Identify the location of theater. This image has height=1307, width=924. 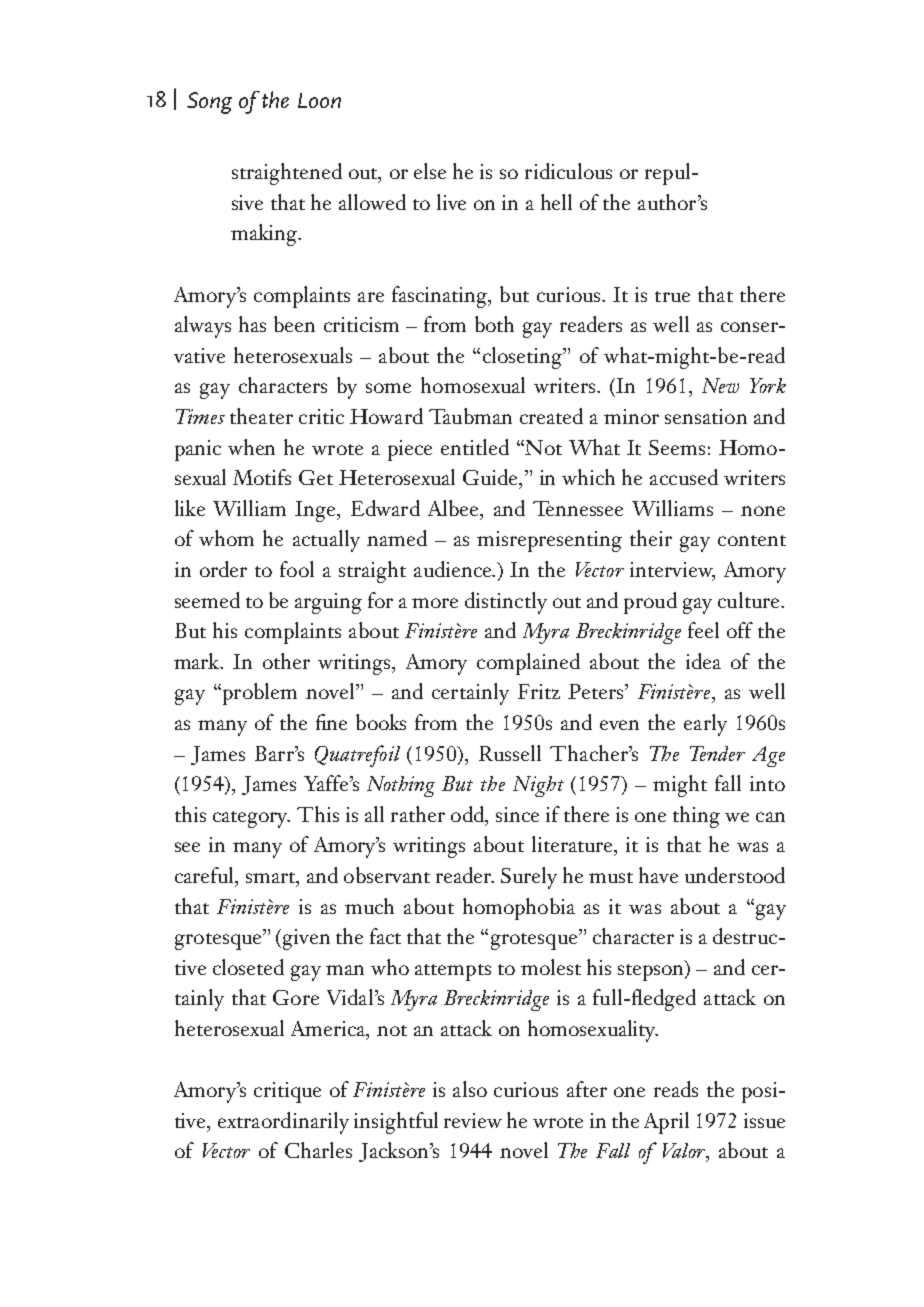
(261, 416).
